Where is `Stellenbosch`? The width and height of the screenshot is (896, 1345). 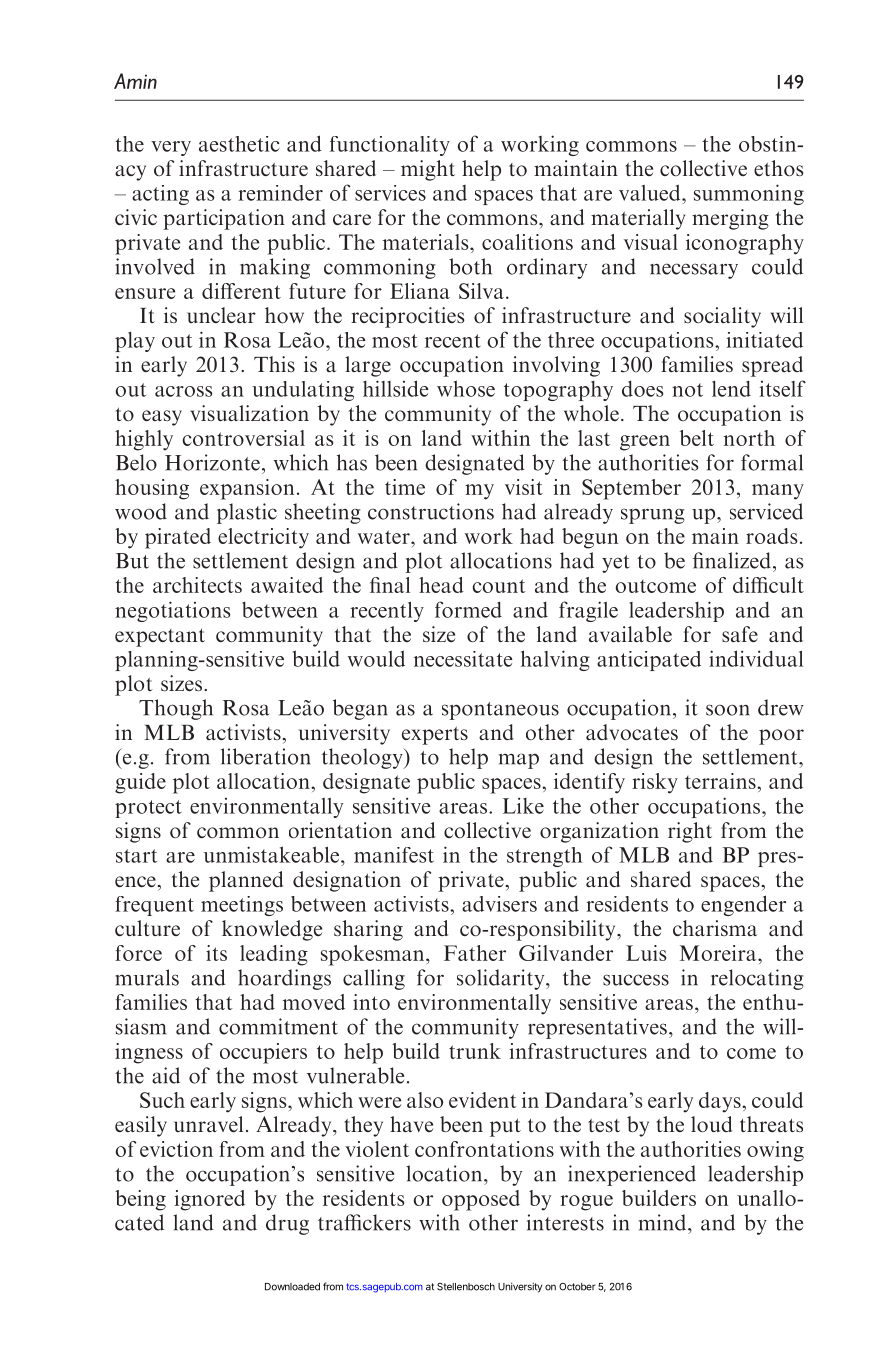 Stellenbosch is located at coordinates (466, 1287).
